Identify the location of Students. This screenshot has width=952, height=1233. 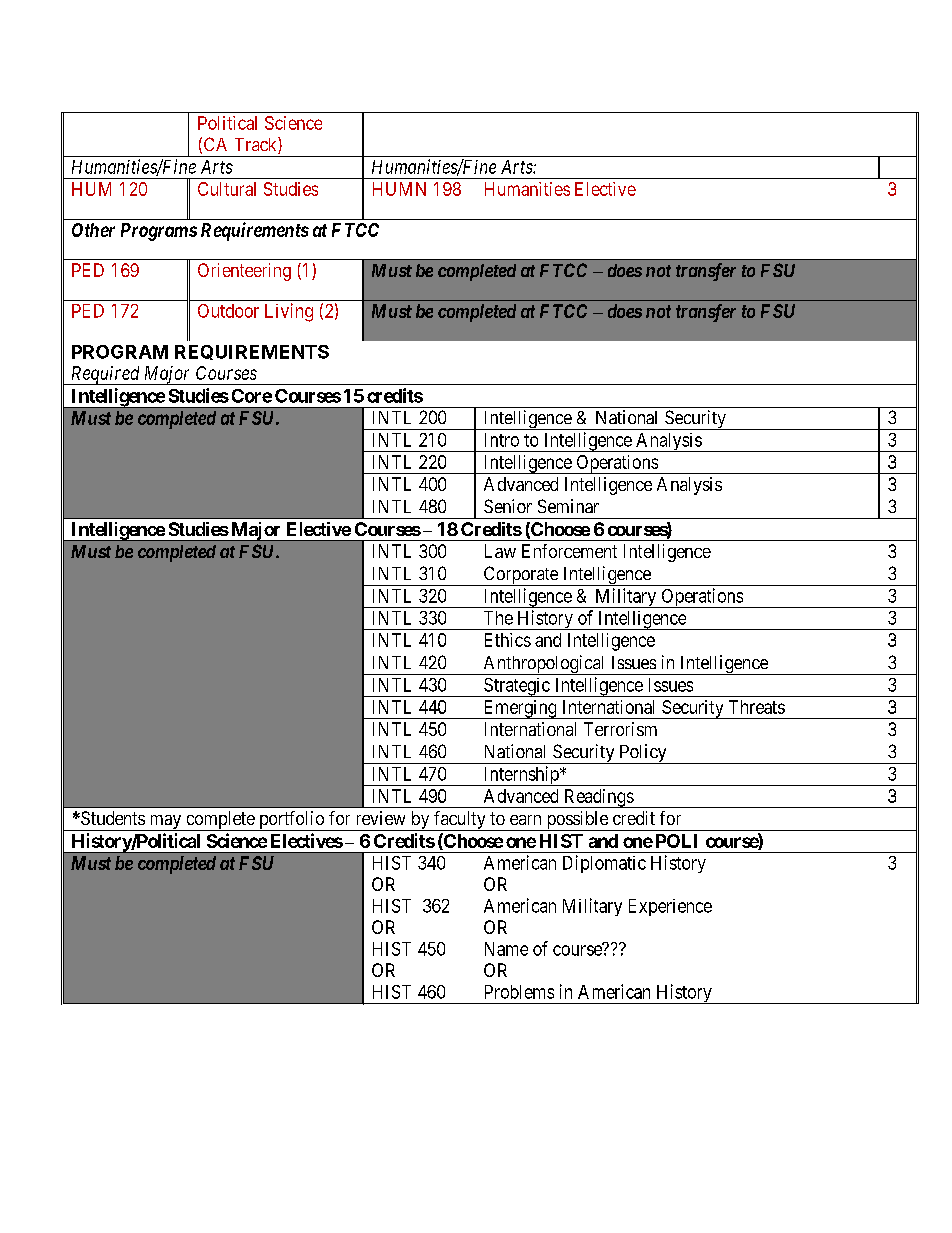
(112, 818).
